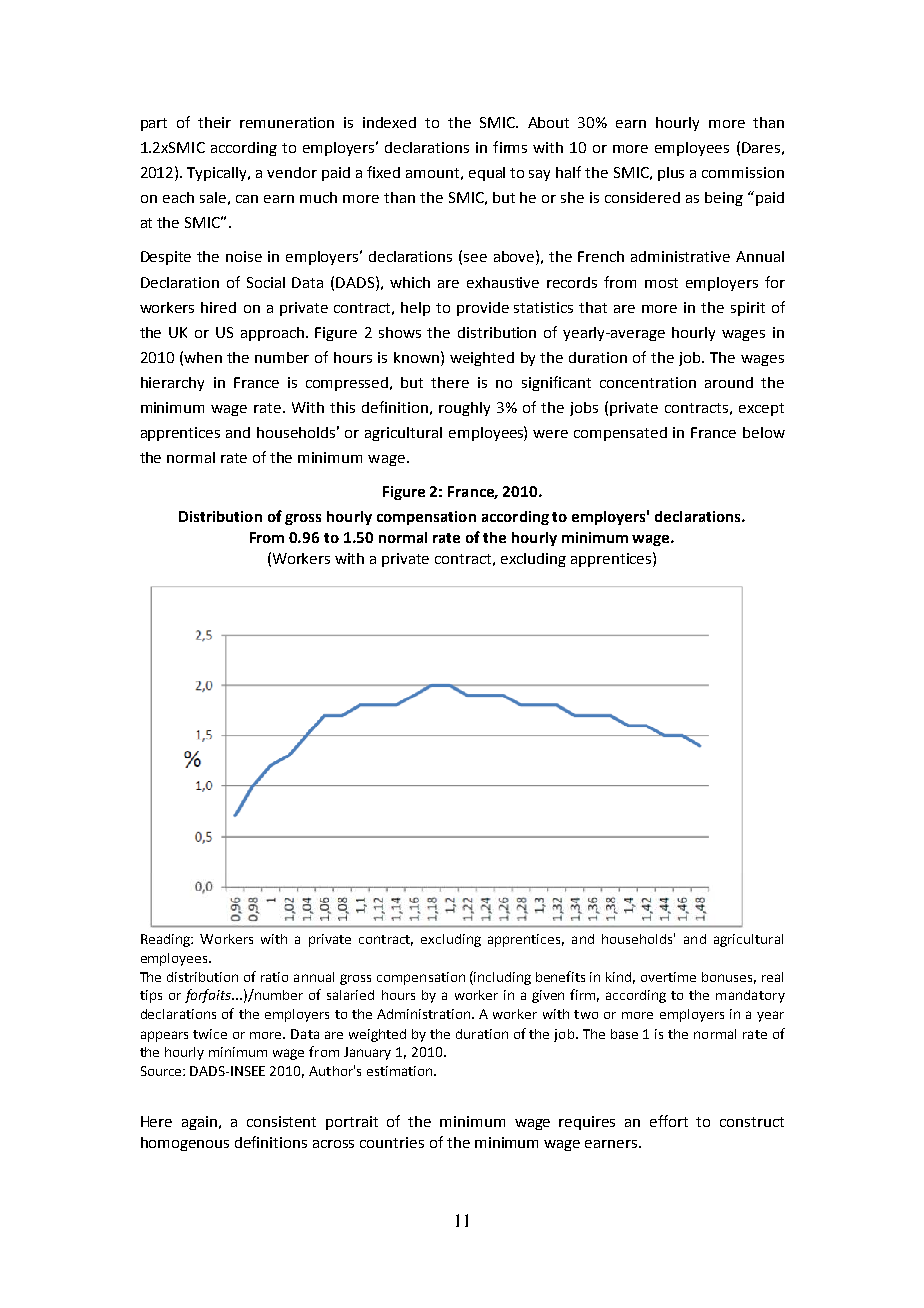  I want to click on this, so click(342, 407).
